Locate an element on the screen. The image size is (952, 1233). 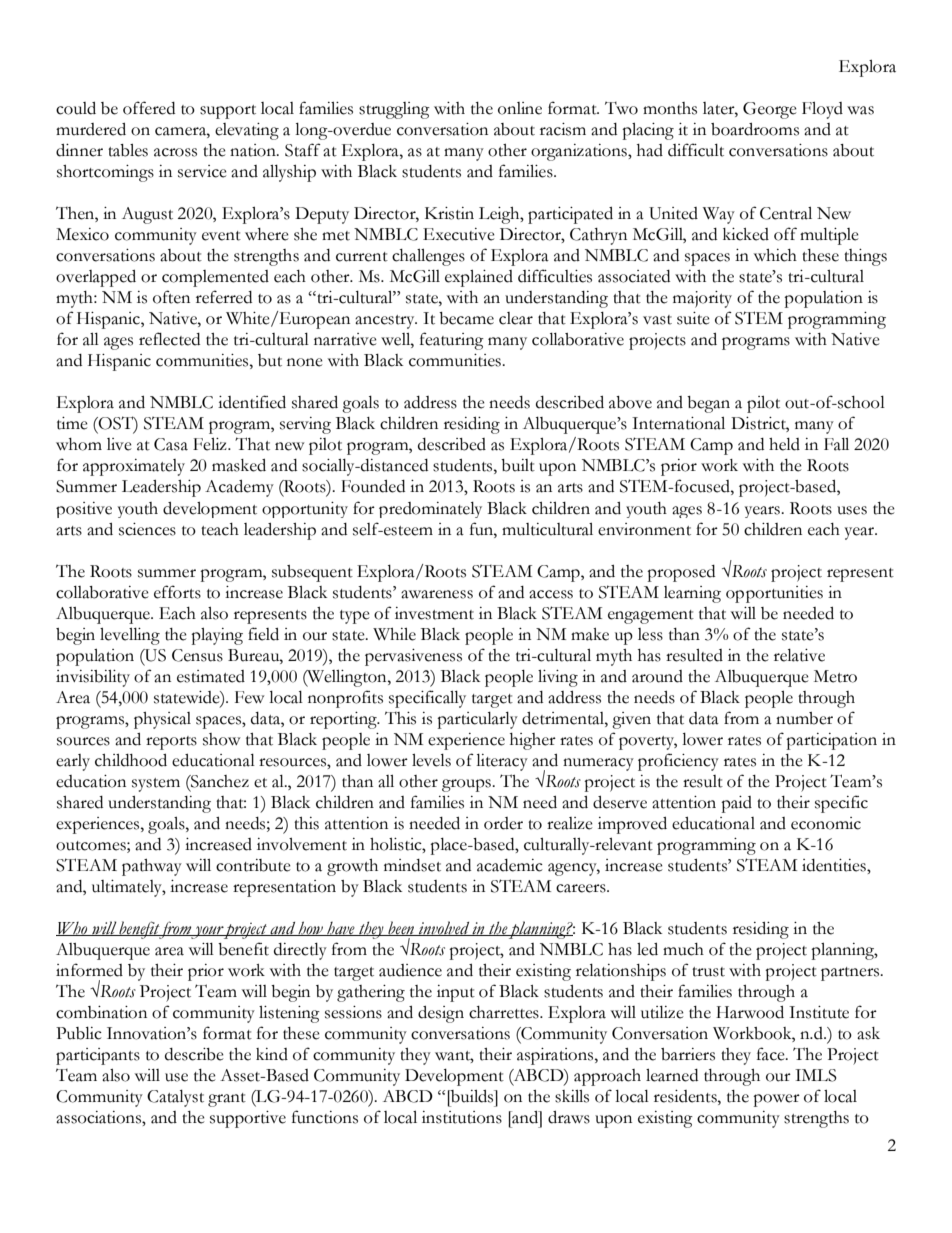
online is located at coordinates (520, 108).
